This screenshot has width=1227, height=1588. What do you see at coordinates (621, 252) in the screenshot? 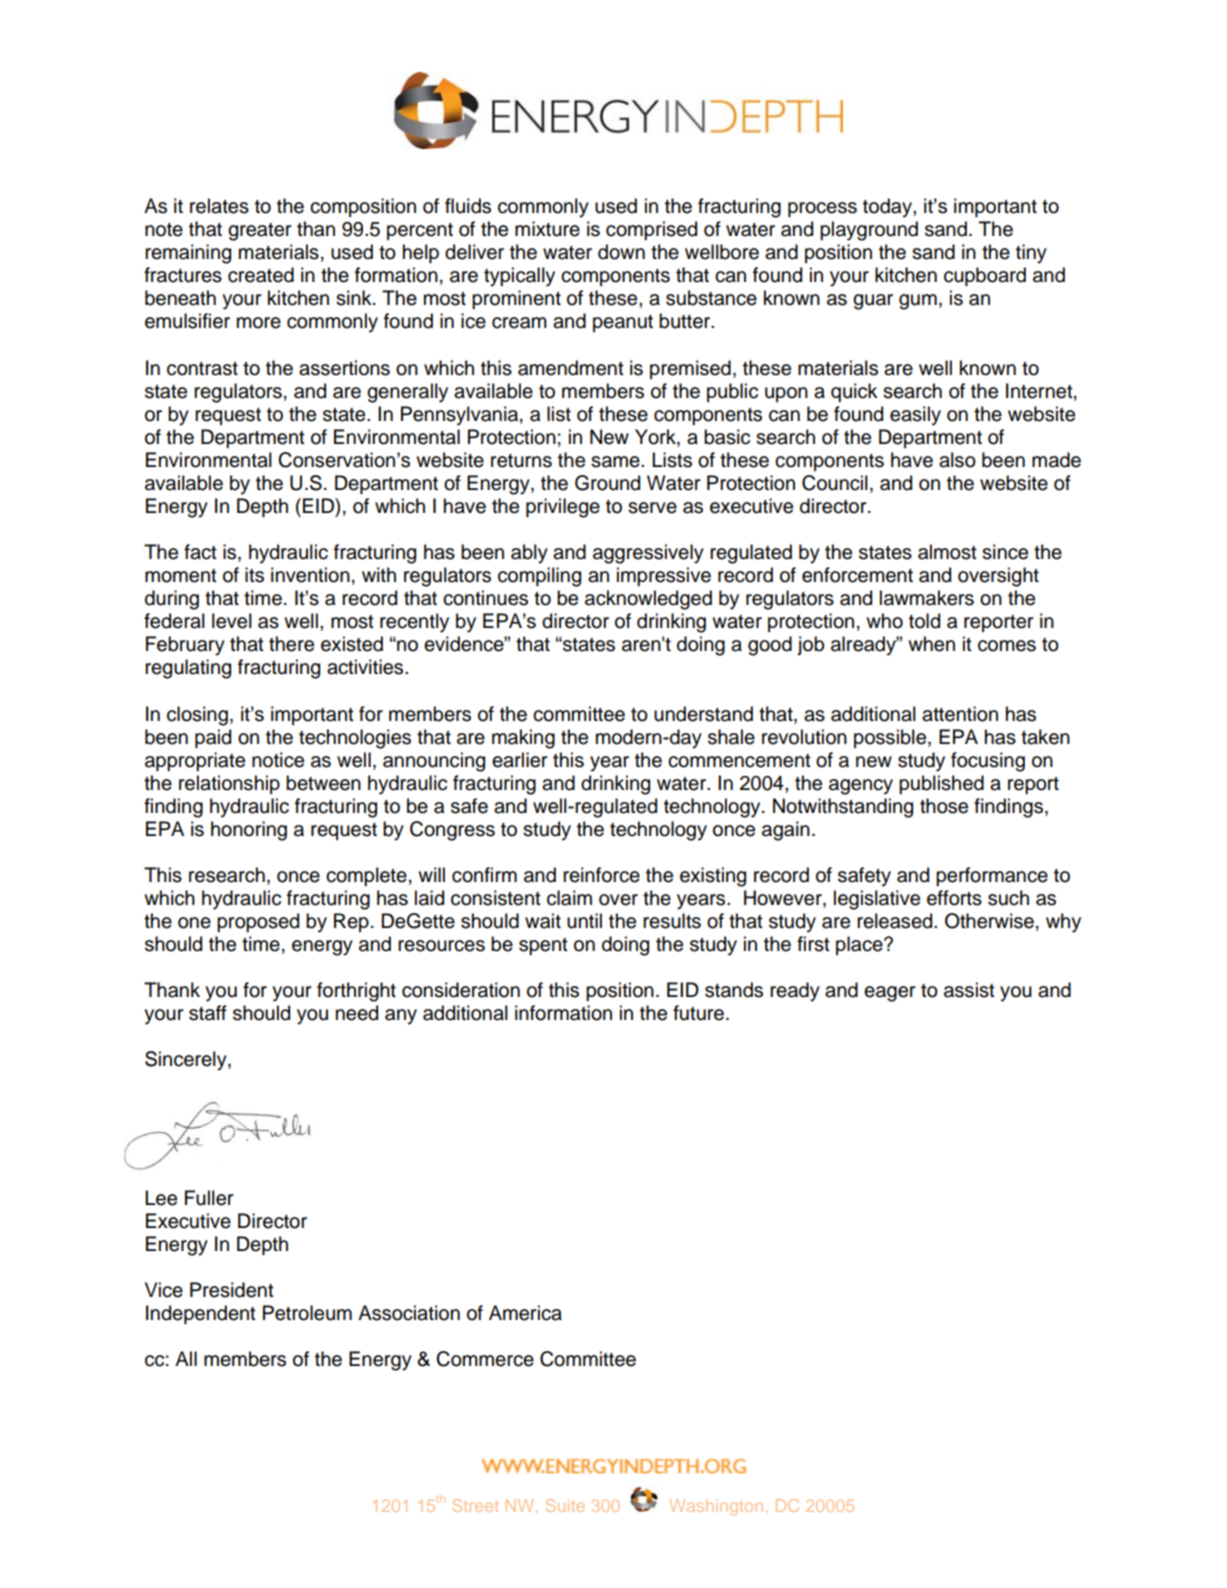
I see `down` at bounding box center [621, 252].
